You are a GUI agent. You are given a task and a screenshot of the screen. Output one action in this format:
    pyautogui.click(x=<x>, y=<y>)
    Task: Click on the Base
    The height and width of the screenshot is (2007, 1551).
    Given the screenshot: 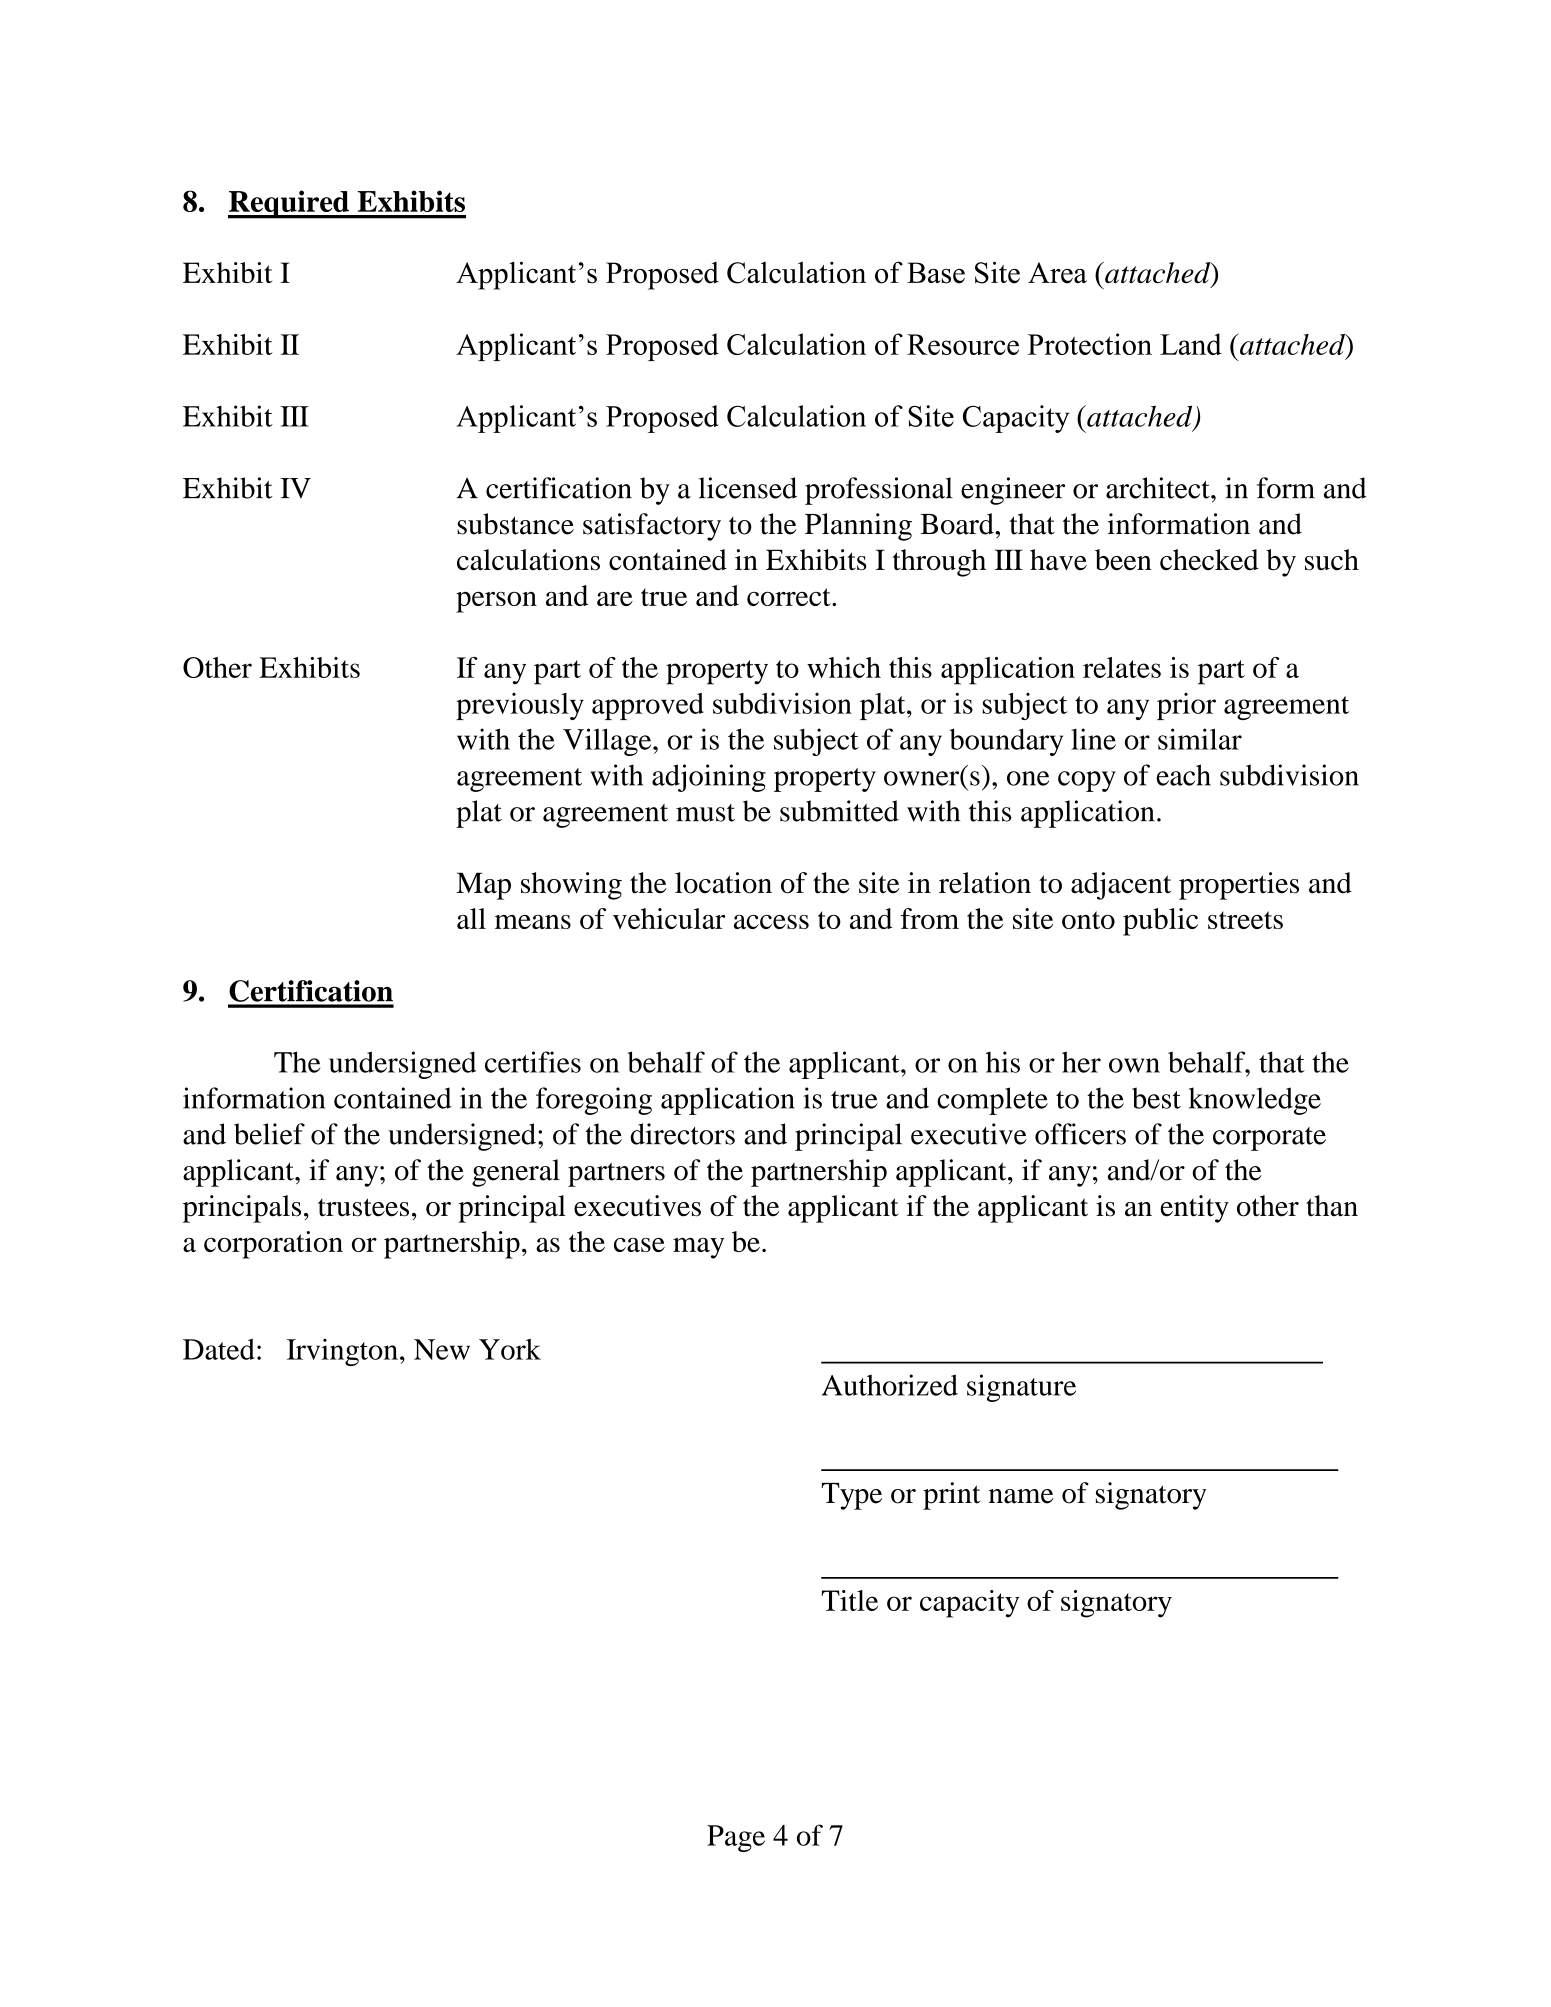 What is the action you would take?
    pyautogui.click(x=936, y=273)
